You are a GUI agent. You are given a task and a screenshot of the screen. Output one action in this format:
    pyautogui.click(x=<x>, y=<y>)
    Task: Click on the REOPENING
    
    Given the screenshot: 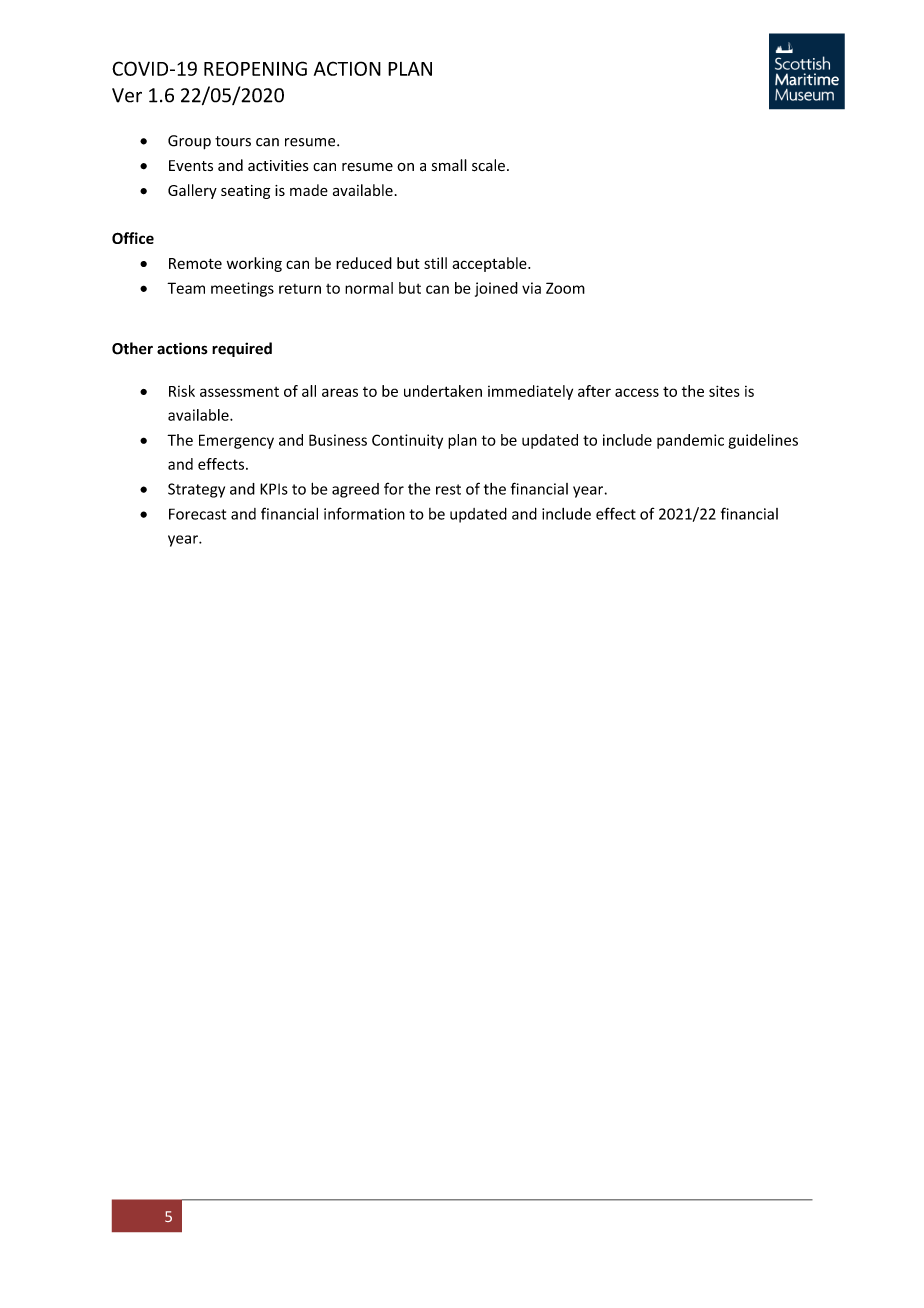 What is the action you would take?
    pyautogui.click(x=255, y=68)
